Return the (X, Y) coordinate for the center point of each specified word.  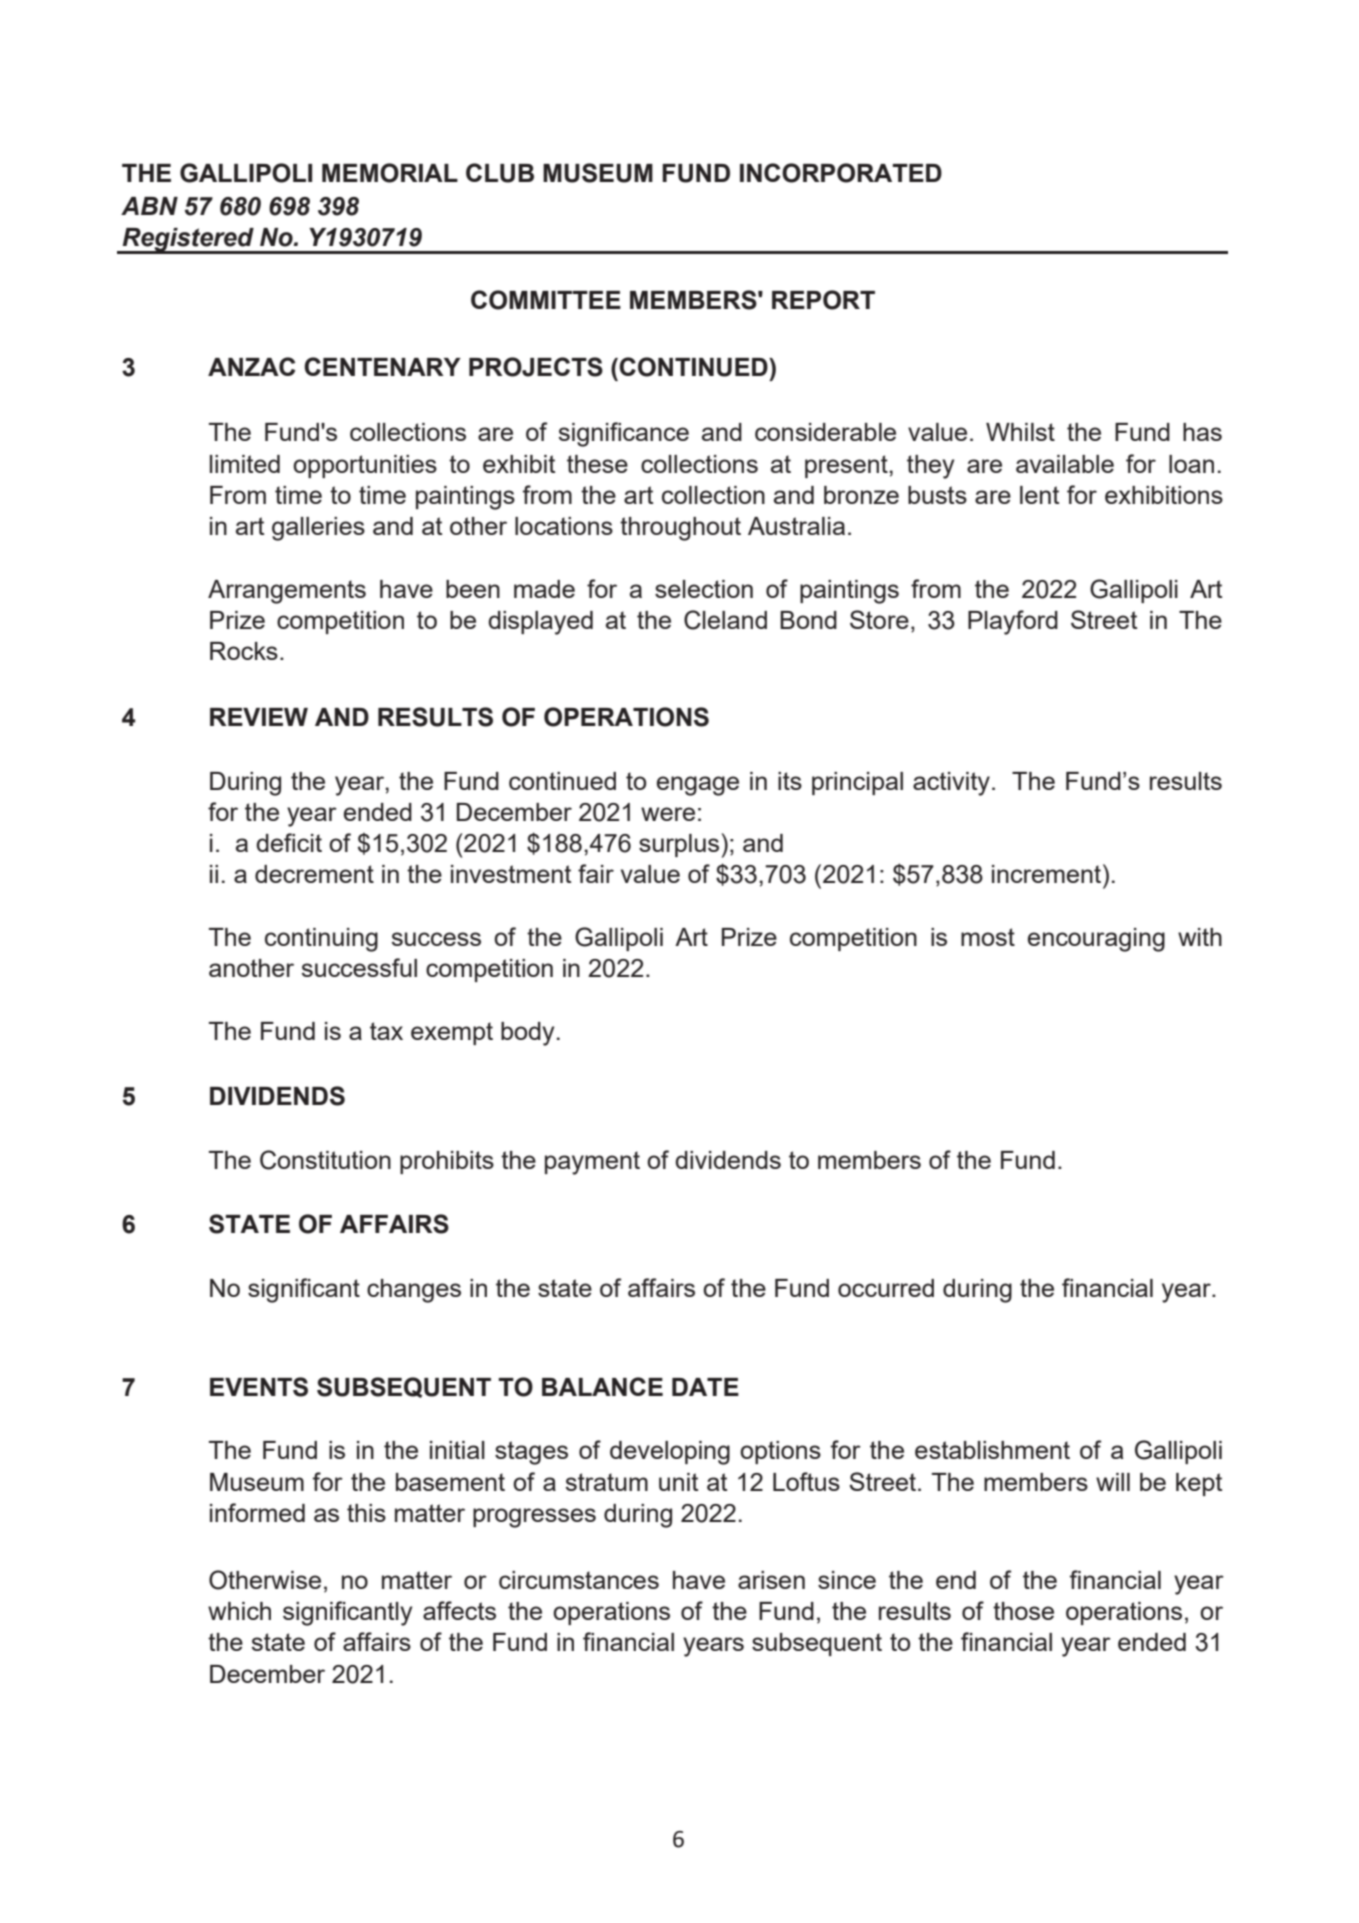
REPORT (823, 300)
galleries (318, 529)
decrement (314, 874)
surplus (679, 845)
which (239, 1611)
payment (592, 1163)
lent (1039, 495)
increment (1048, 873)
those (1023, 1611)
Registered (188, 241)
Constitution (325, 1160)
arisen (771, 1580)
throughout (680, 529)
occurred (886, 1288)
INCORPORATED (841, 173)
